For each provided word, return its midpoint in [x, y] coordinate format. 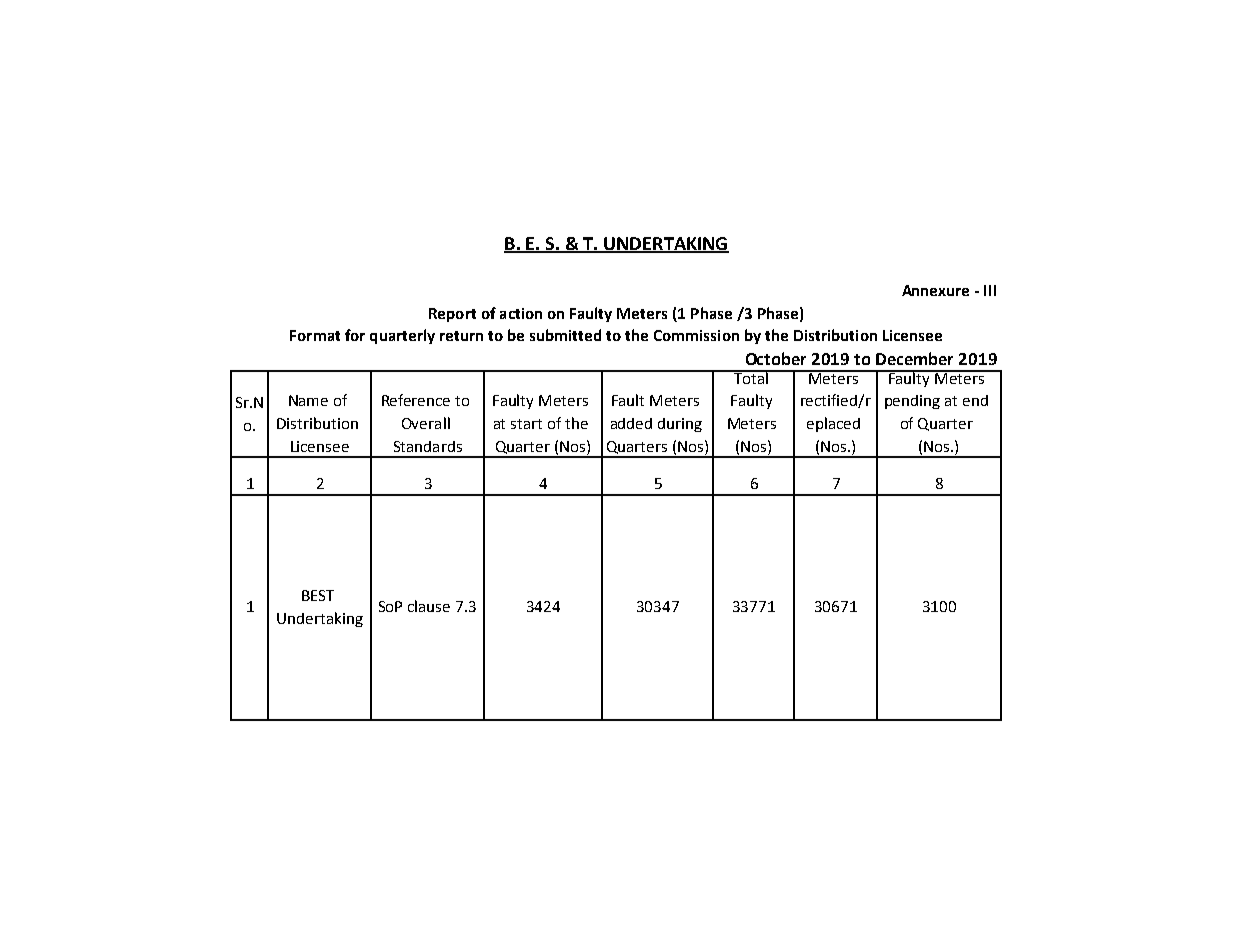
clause [429, 606]
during [680, 425]
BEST [318, 595]
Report [452, 315]
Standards [428, 446]
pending [912, 402]
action [521, 313]
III [990, 290]
